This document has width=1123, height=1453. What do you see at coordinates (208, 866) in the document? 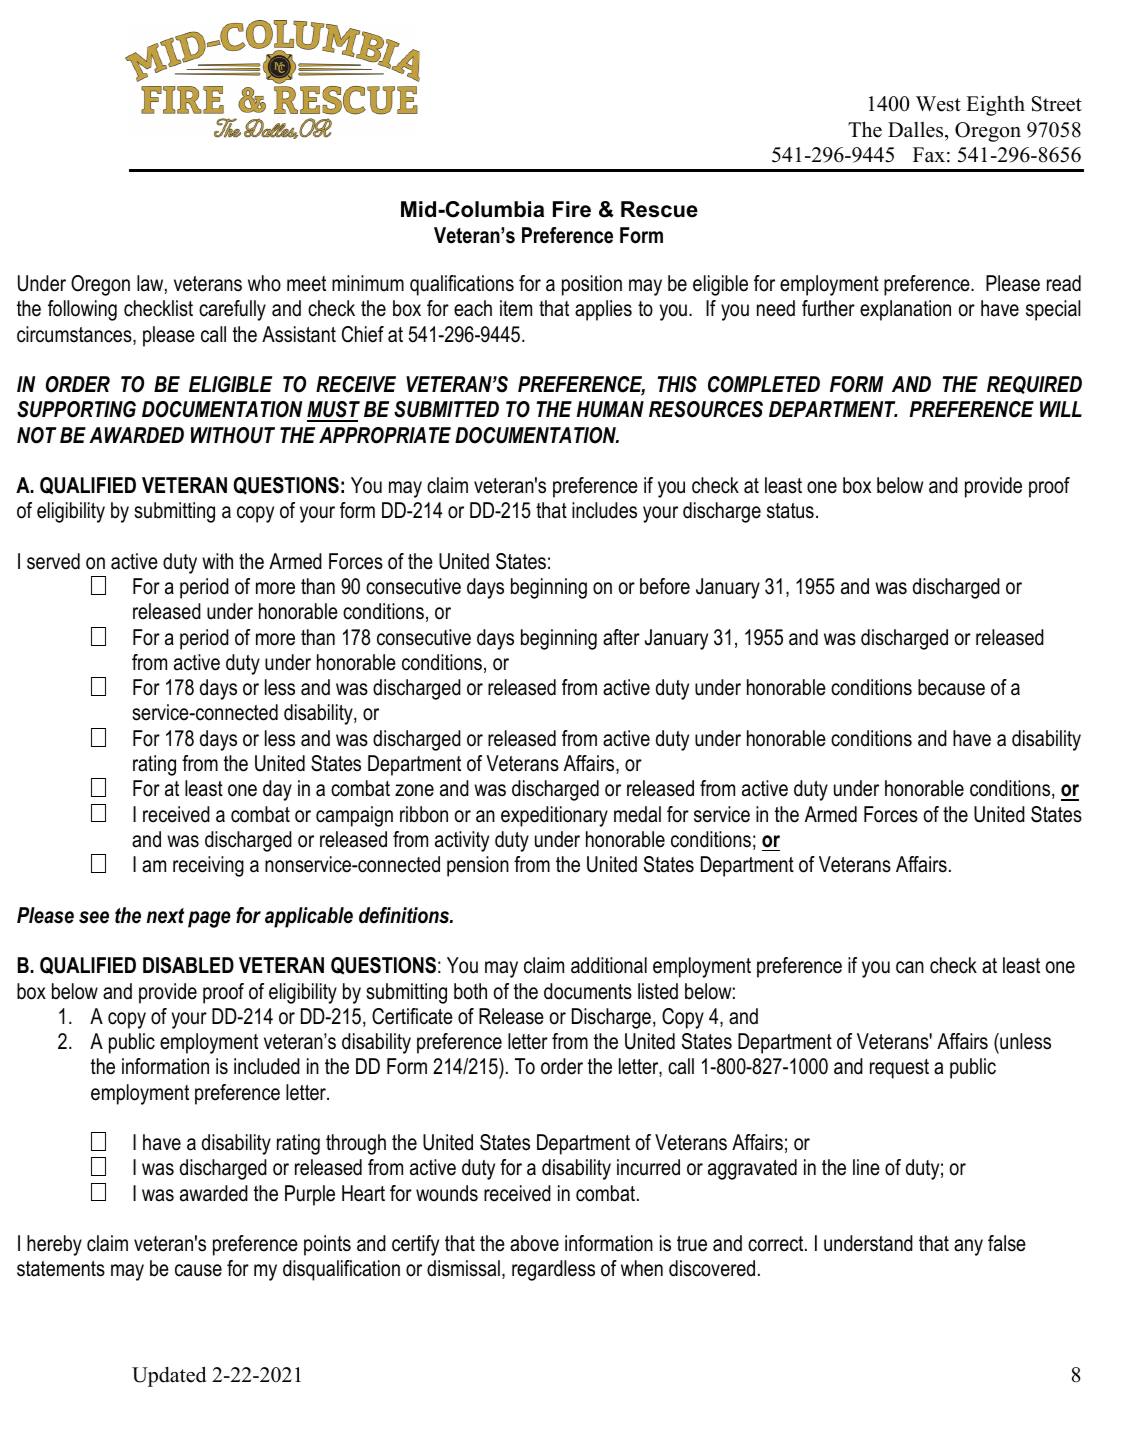
I see `receiving` at bounding box center [208, 866].
